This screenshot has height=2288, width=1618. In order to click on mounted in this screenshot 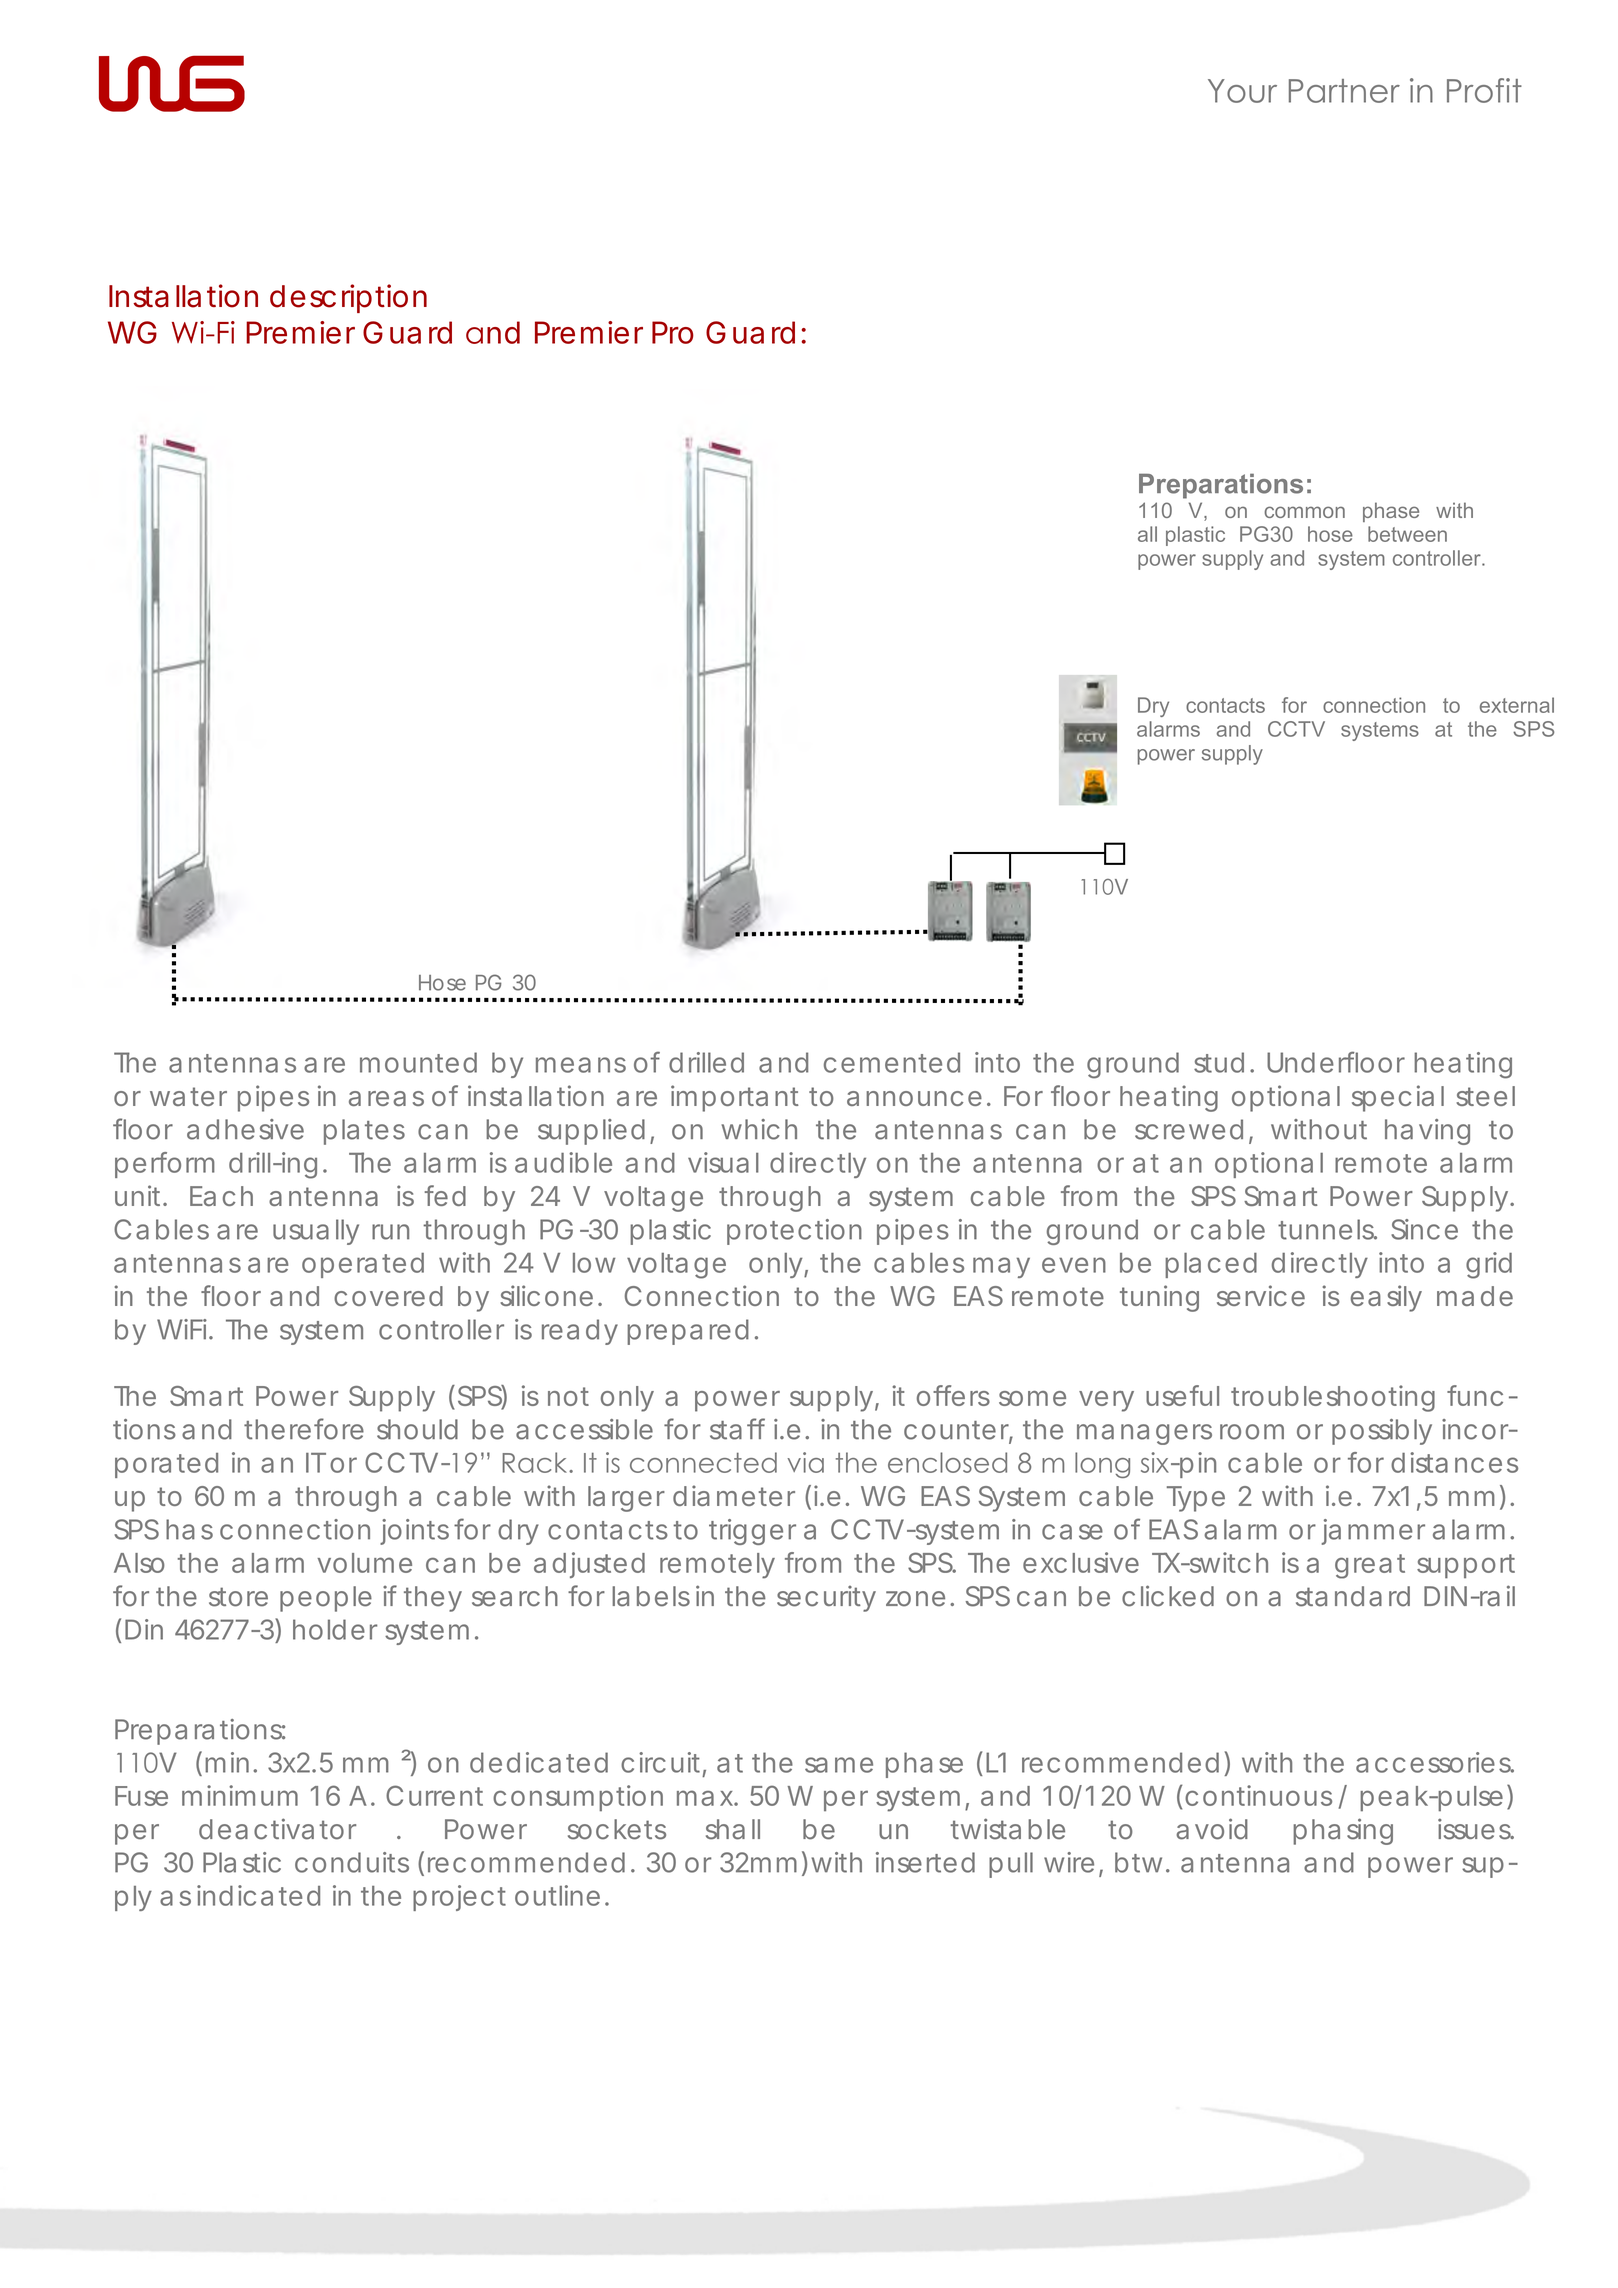, I will do `click(418, 1062)`.
